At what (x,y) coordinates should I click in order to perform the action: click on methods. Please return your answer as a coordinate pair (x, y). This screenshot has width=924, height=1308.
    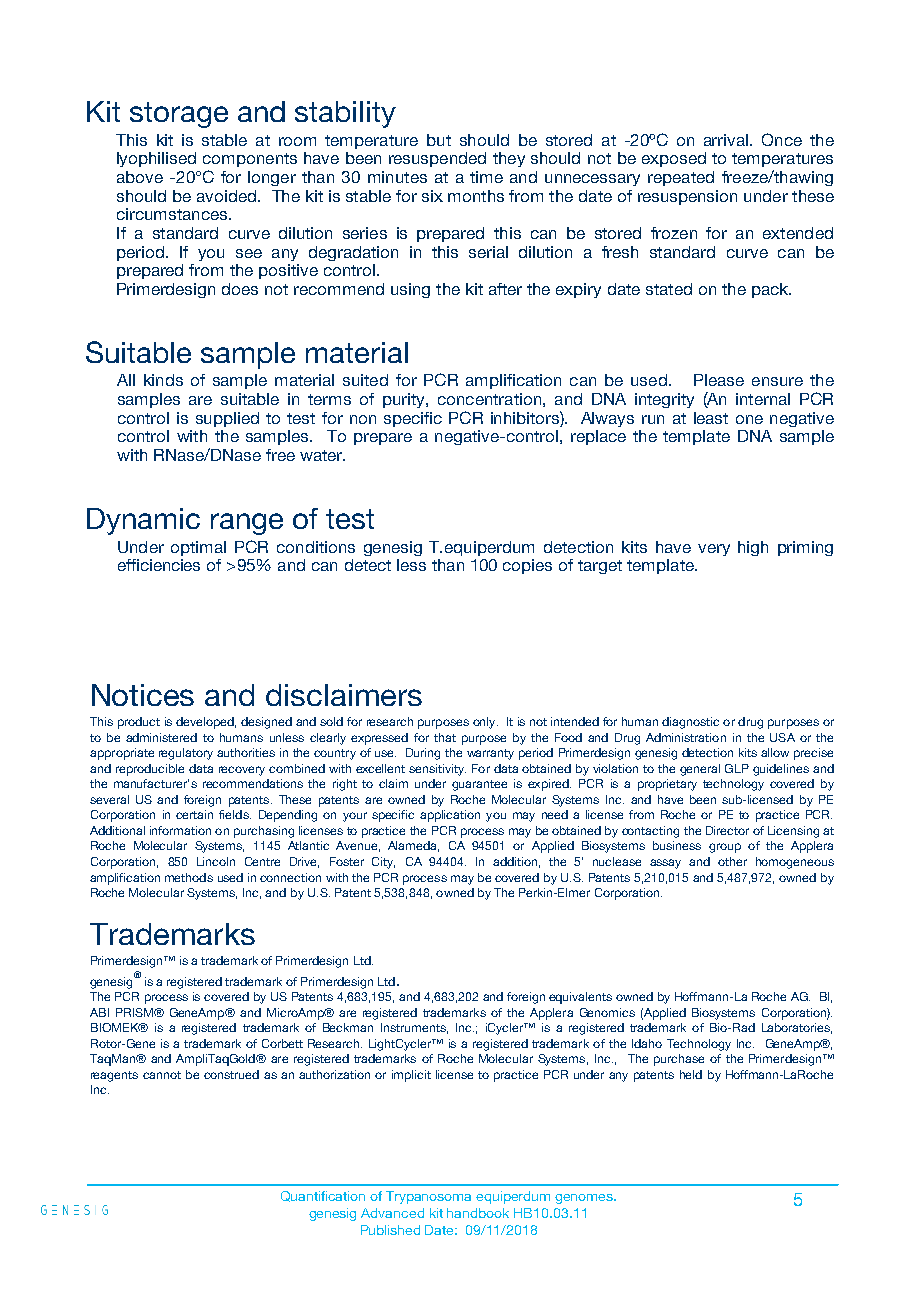
    Looking at the image, I should click on (189, 877).
